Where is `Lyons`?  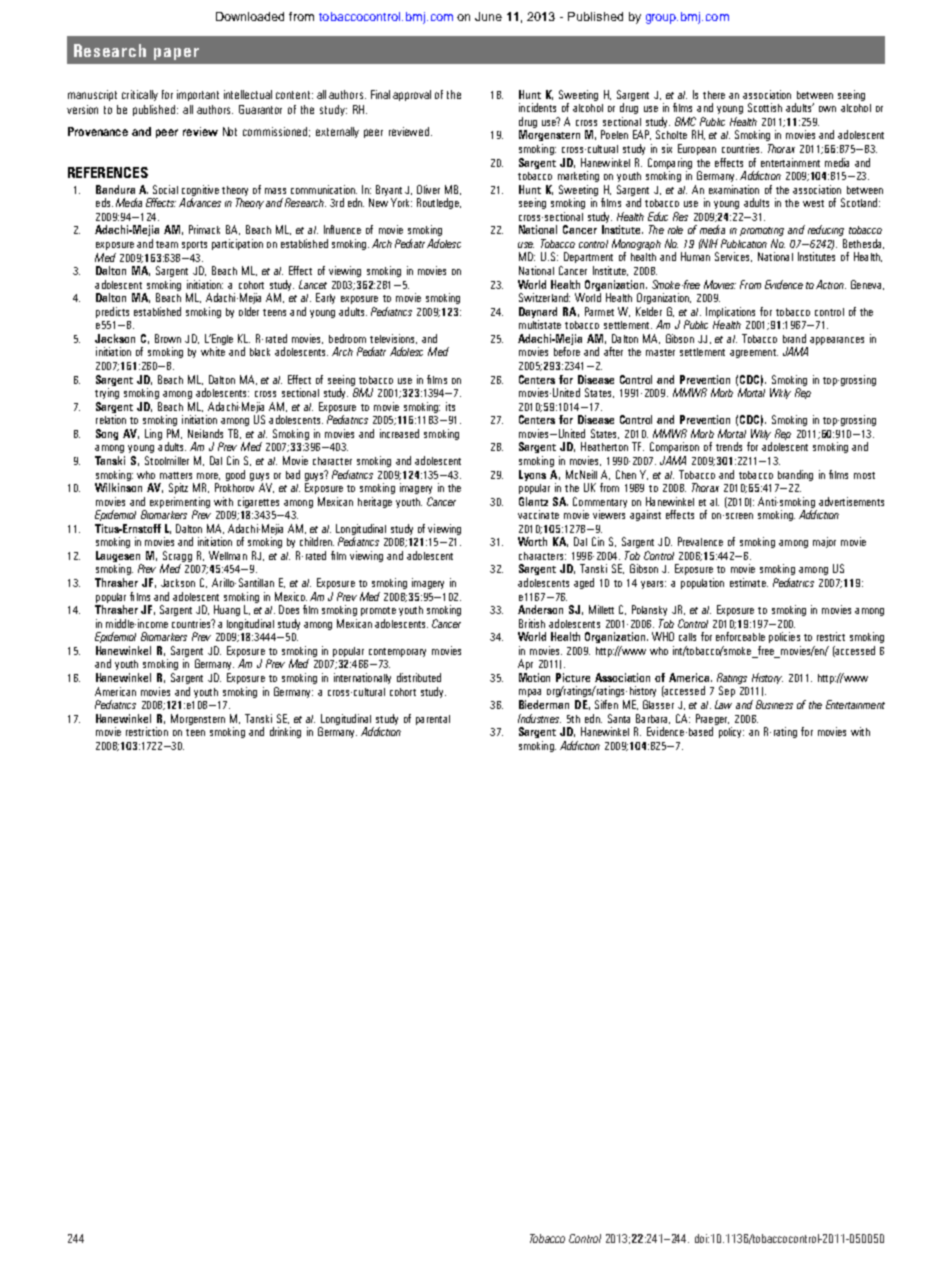 Lyons is located at coordinates (532, 475).
